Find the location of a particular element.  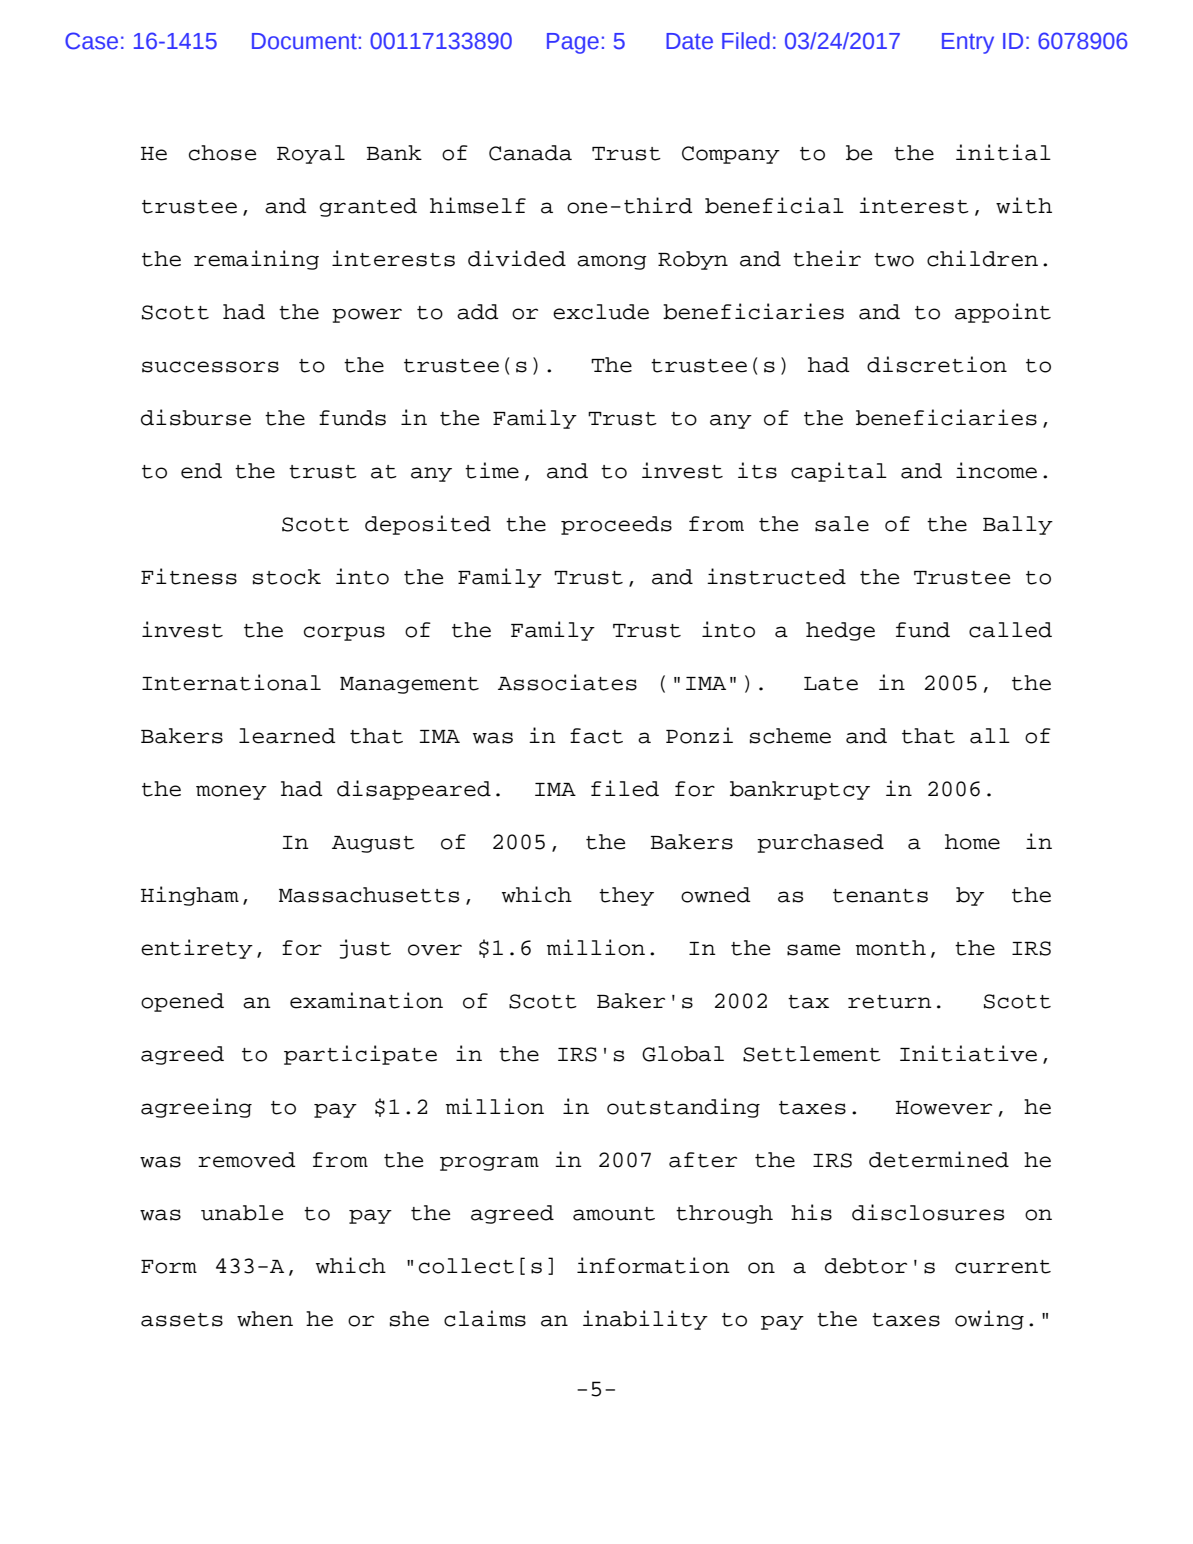

claims is located at coordinates (485, 1318).
